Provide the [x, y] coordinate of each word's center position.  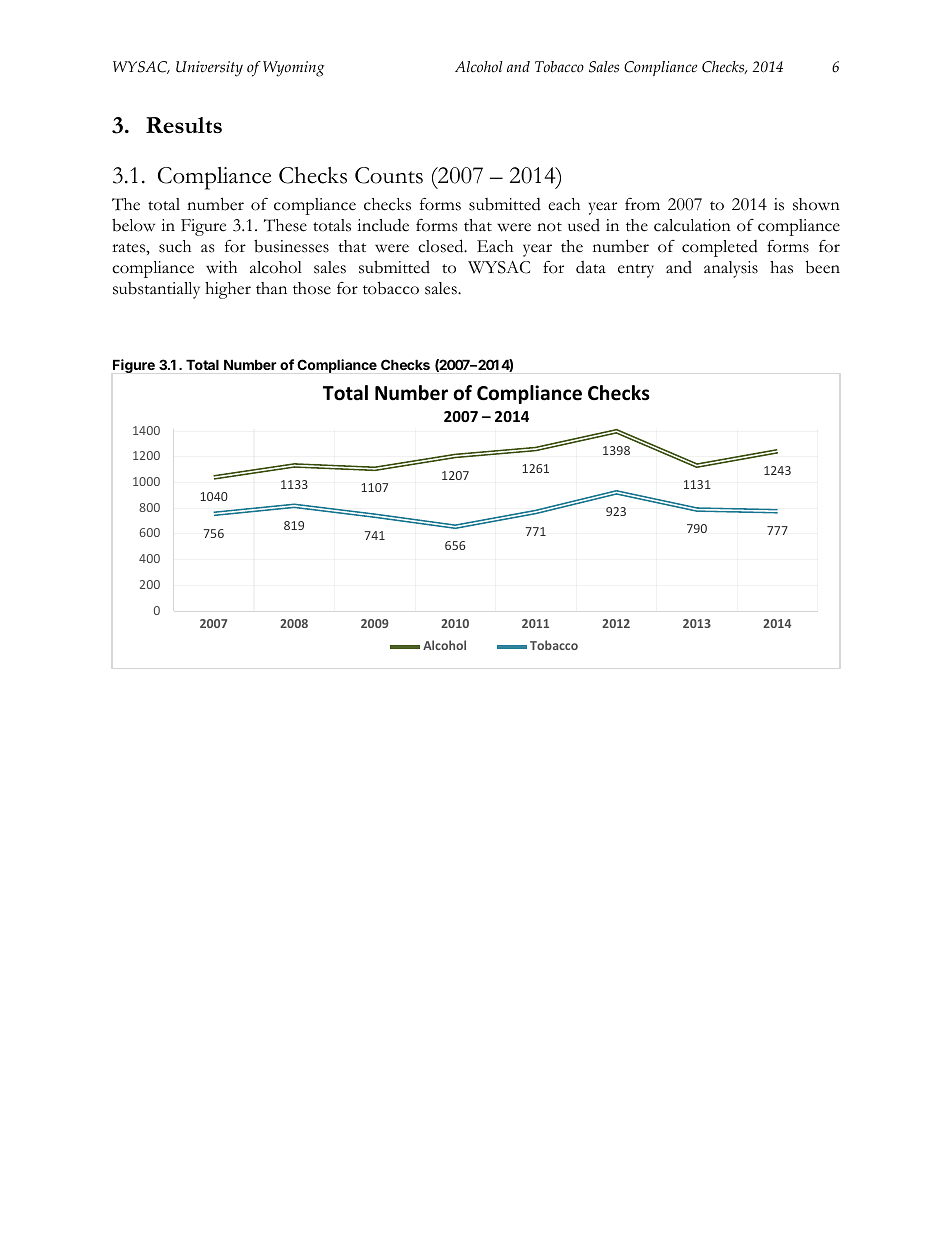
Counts [389, 175]
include [383, 225]
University [209, 69]
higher [228, 290]
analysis [731, 269]
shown [816, 204]
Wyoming [293, 69]
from [642, 204]
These [285, 225]
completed [720, 248]
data [591, 267]
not [549, 227]
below [133, 225]
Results [184, 125]
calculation [692, 225]
